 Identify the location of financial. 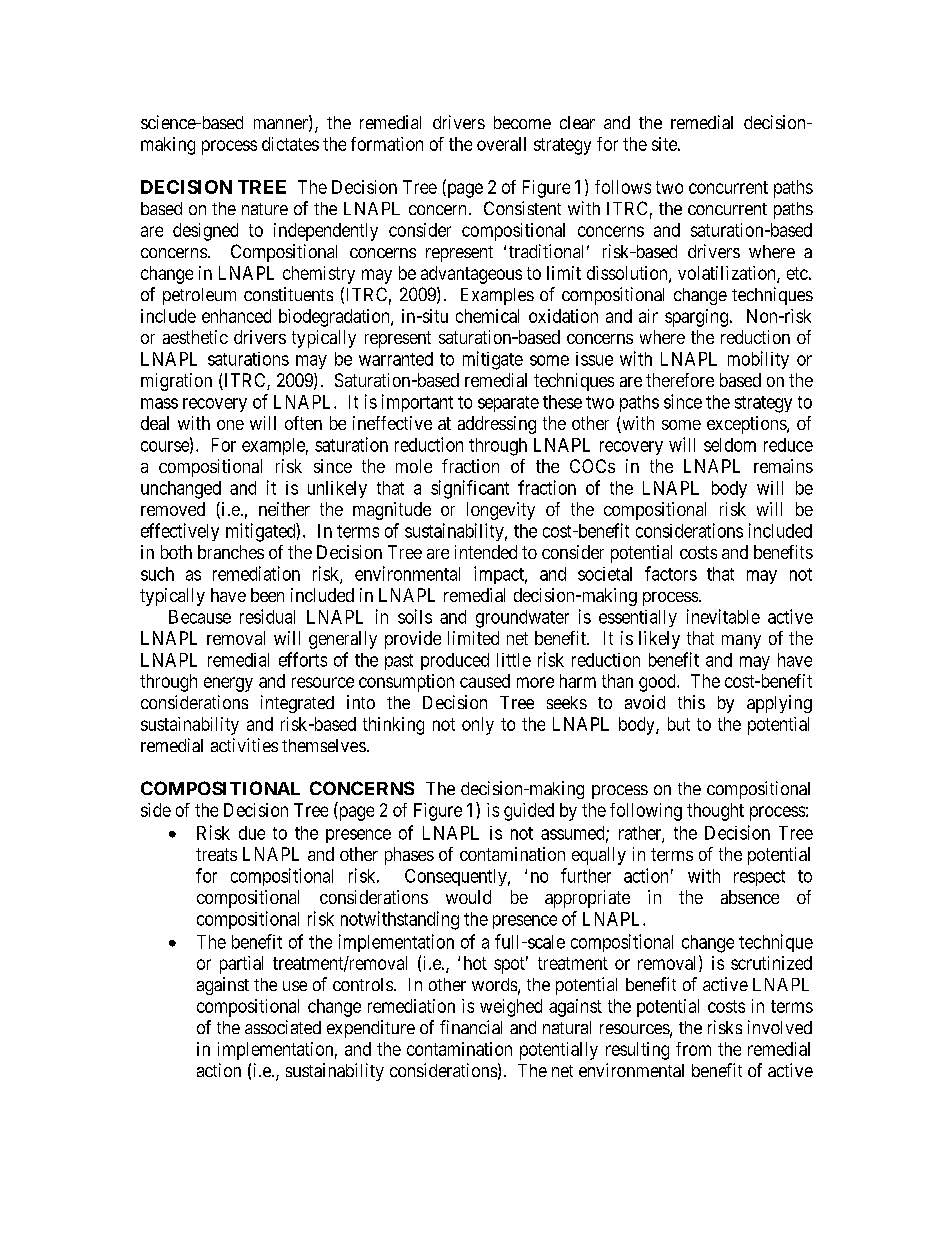
(471, 1027).
